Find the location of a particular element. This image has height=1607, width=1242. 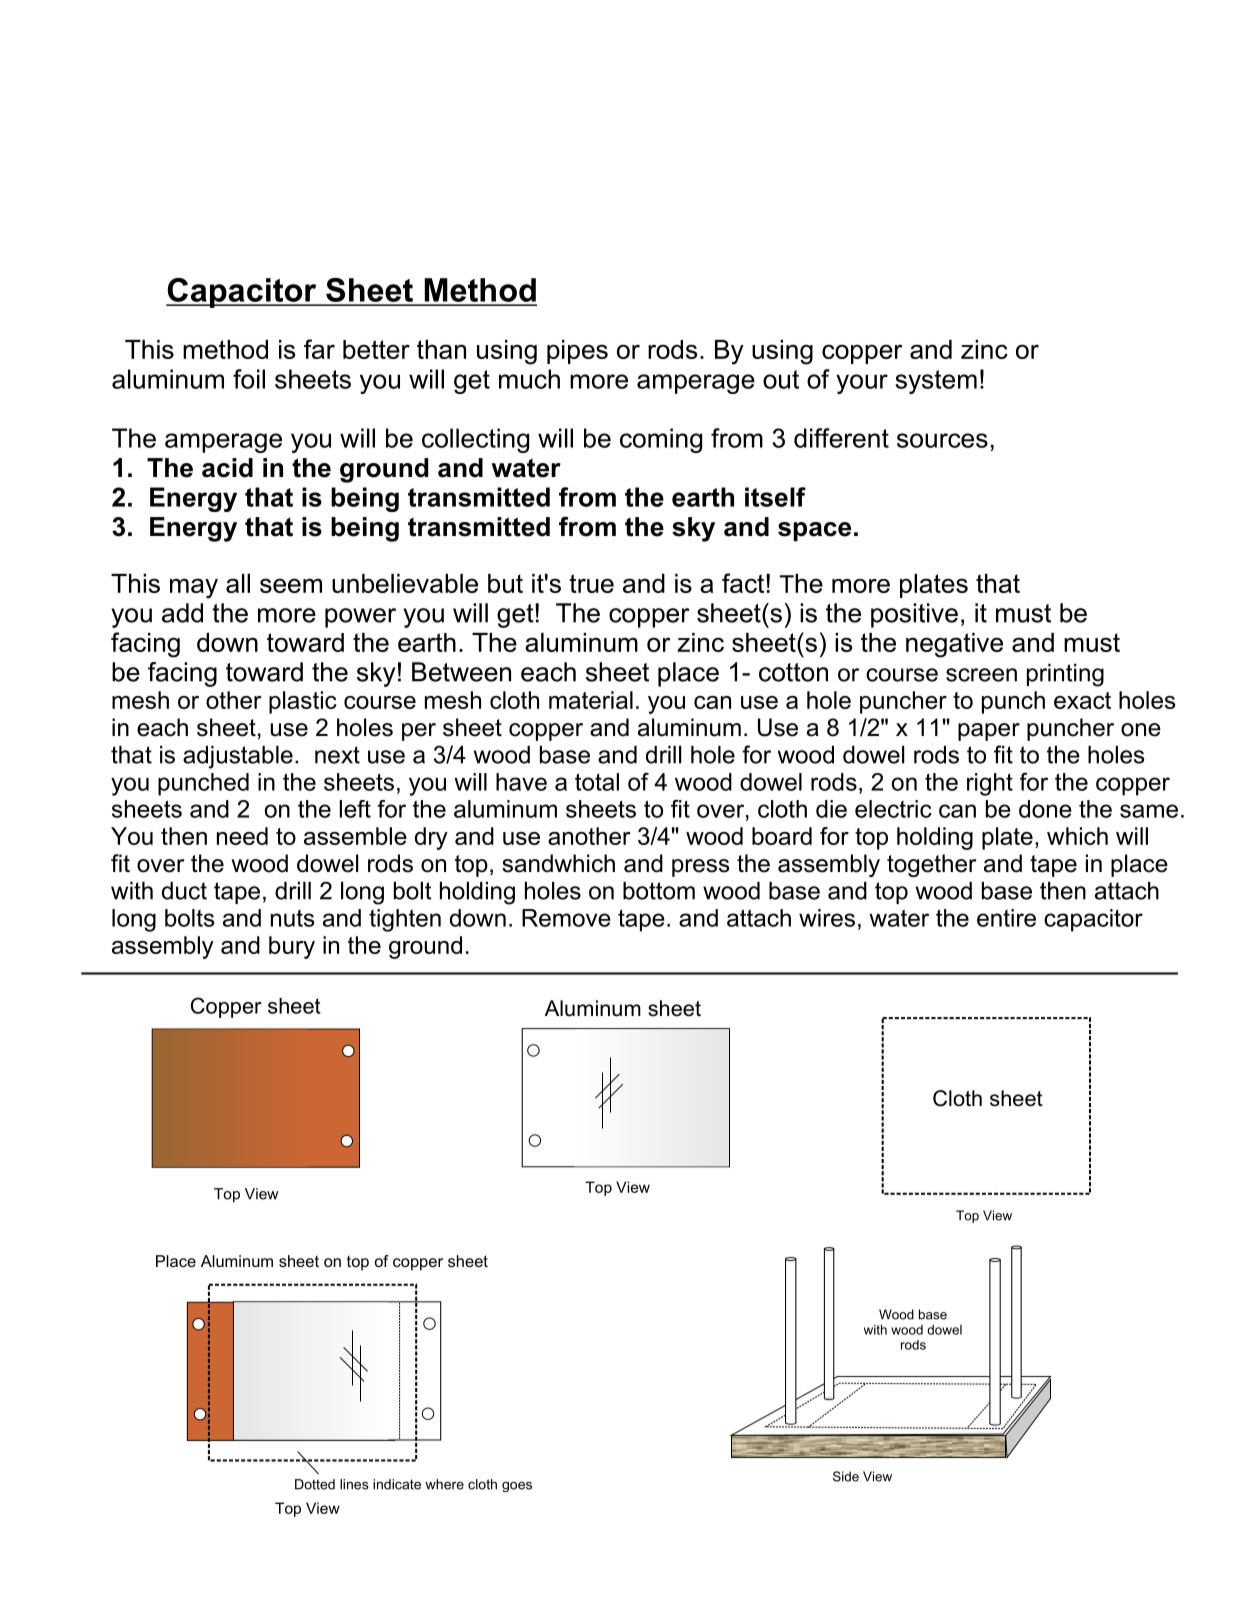

Remove is located at coordinates (566, 918).
